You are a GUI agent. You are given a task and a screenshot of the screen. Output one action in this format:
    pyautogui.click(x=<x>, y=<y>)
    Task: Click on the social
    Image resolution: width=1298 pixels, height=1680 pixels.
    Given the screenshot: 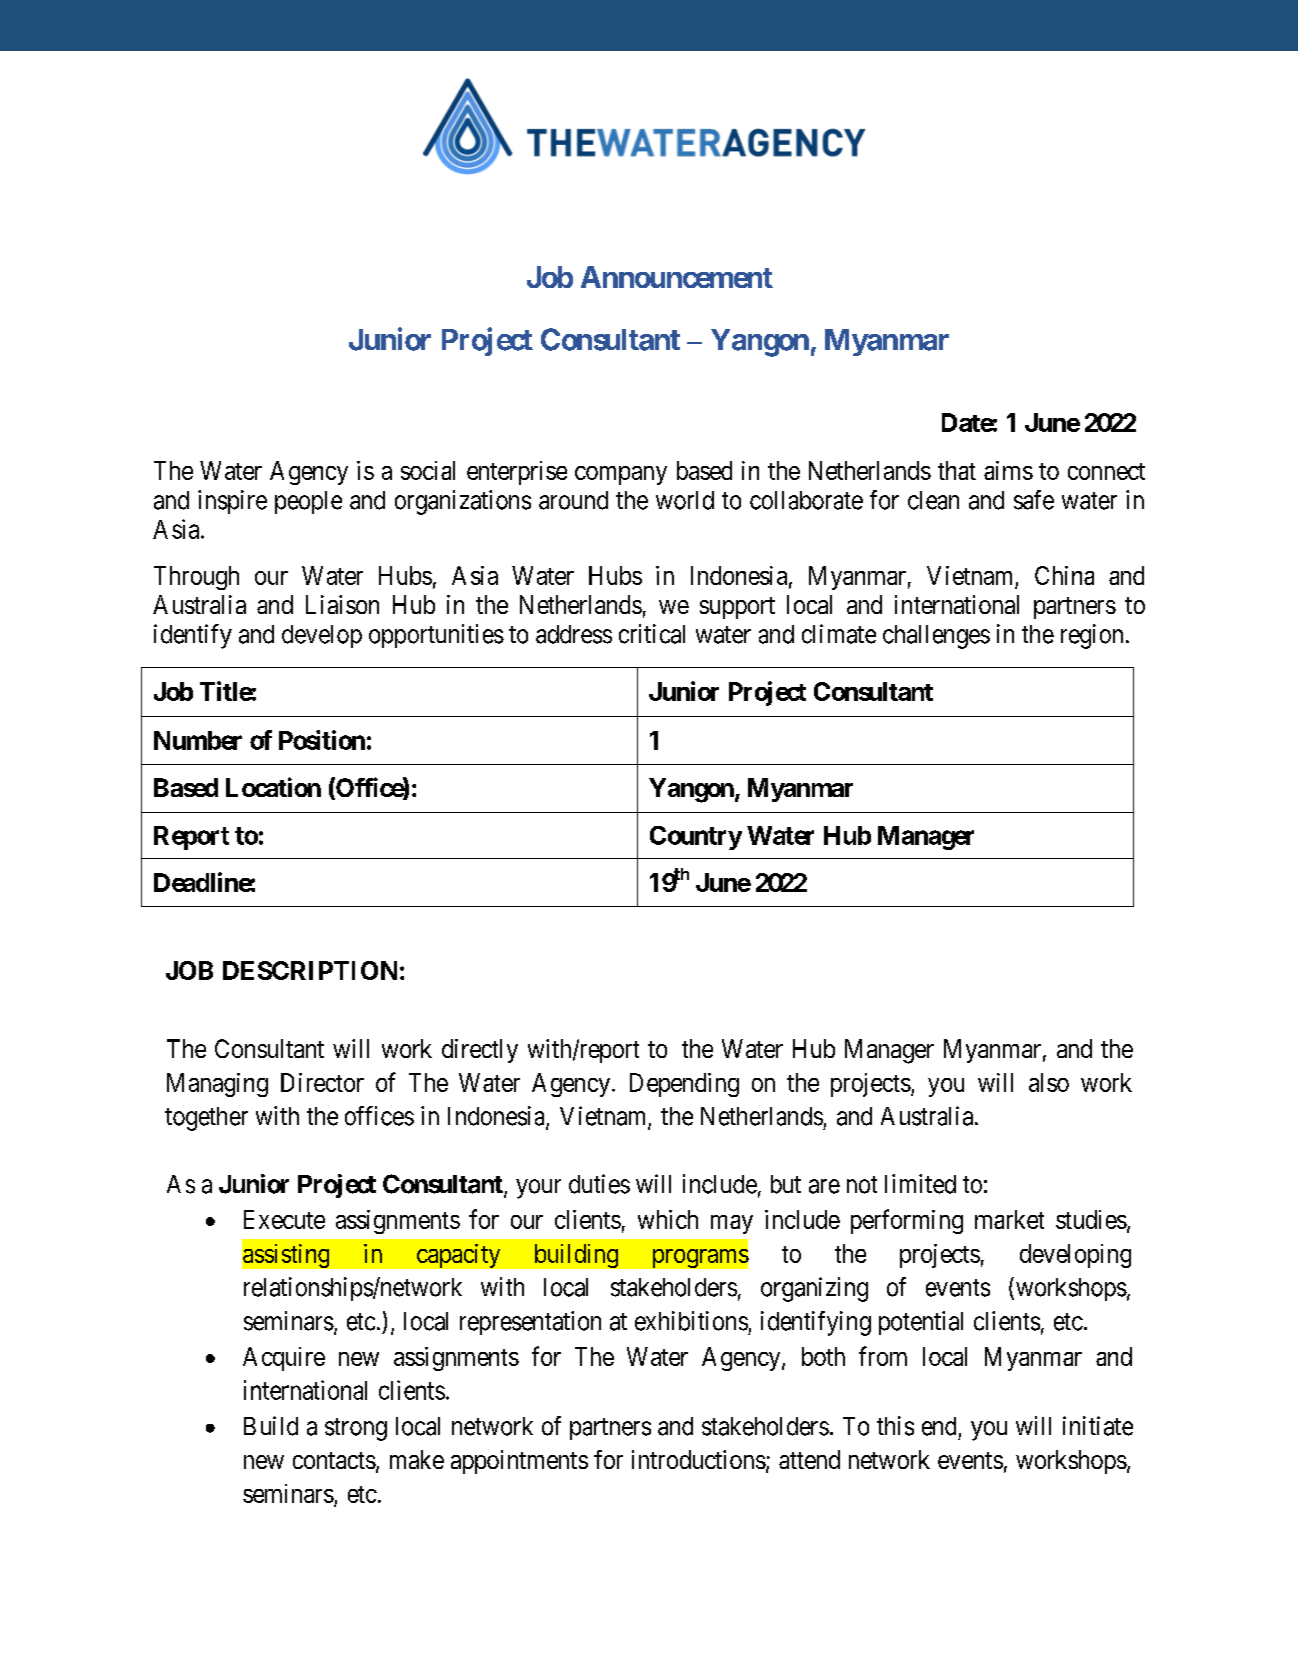 What is the action you would take?
    pyautogui.click(x=428, y=470)
